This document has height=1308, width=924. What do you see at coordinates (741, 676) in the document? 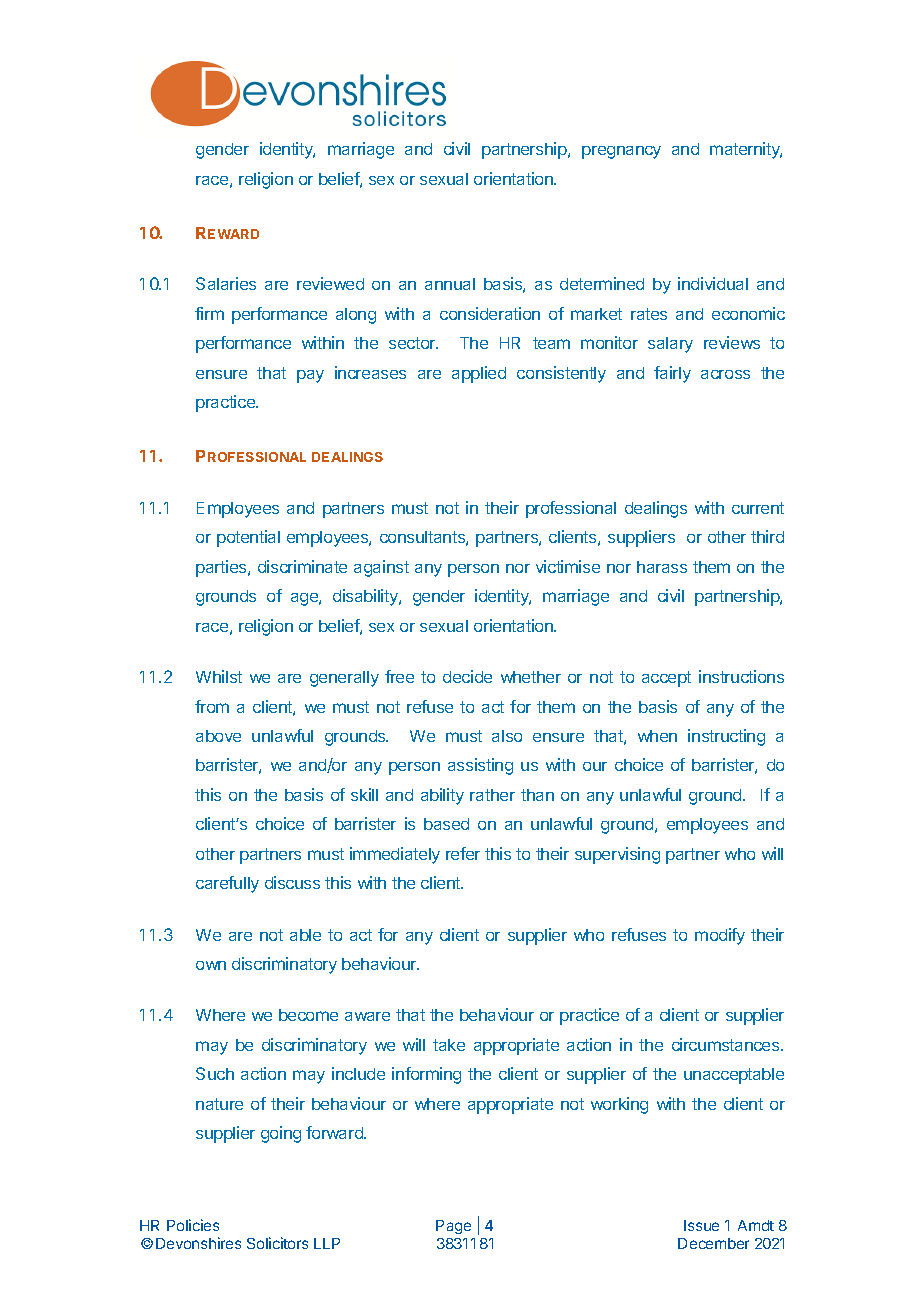
I see `instructions` at bounding box center [741, 676].
